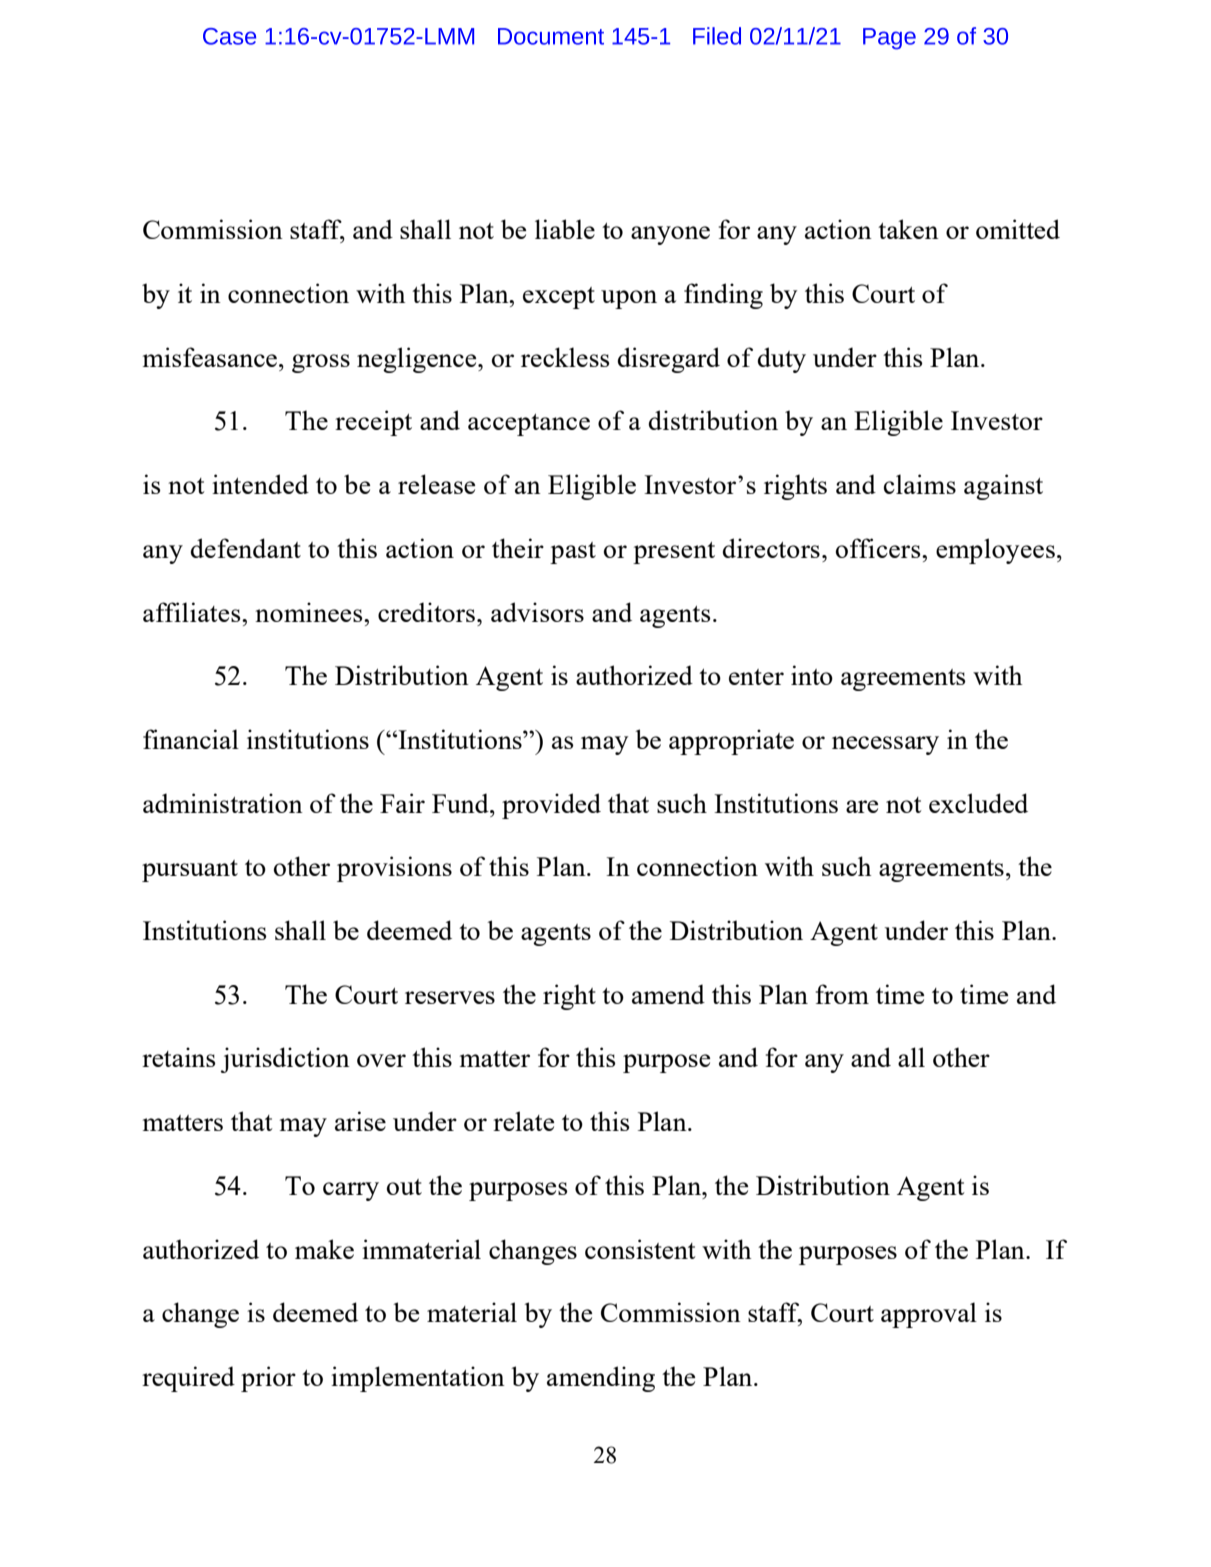 The image size is (1211, 1567). I want to click on are, so click(862, 806).
